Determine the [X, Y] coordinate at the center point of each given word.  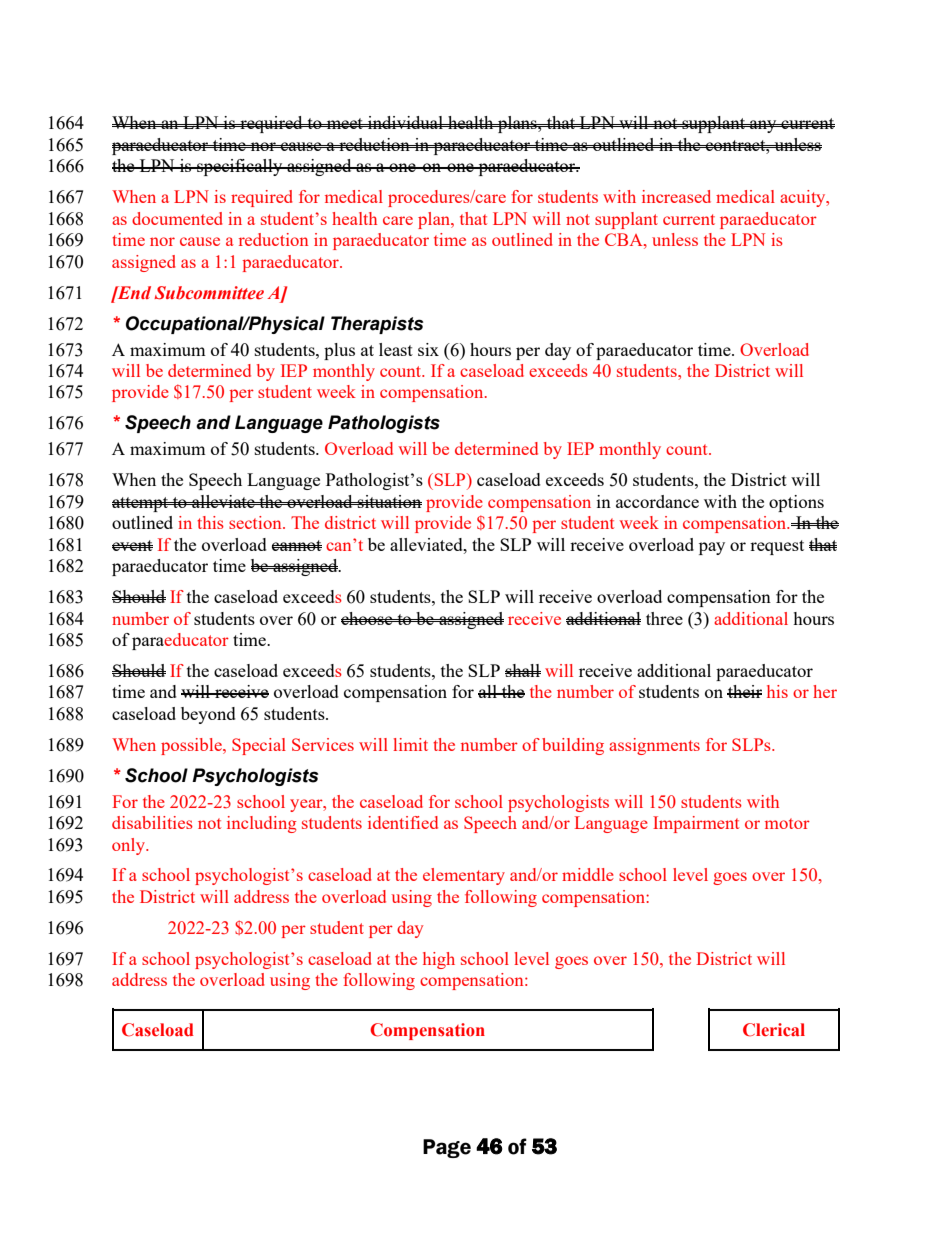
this [210, 522]
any [763, 126]
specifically [240, 167]
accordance [657, 501]
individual [405, 122]
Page [447, 1148]
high [439, 960]
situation [389, 501]
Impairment [696, 824]
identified [403, 822]
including [261, 824]
